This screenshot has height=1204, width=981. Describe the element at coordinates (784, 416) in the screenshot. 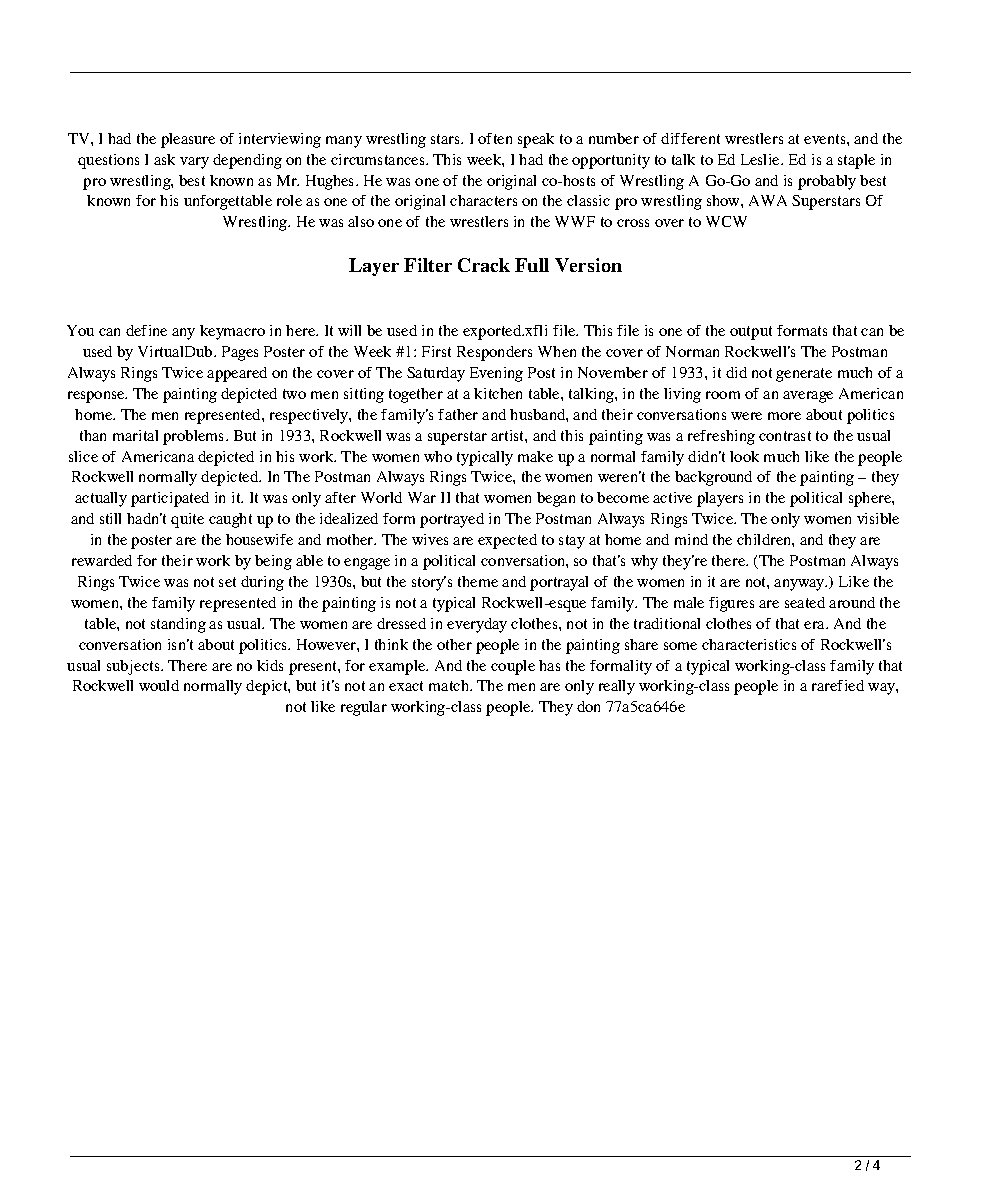

I see `more` at that location.
